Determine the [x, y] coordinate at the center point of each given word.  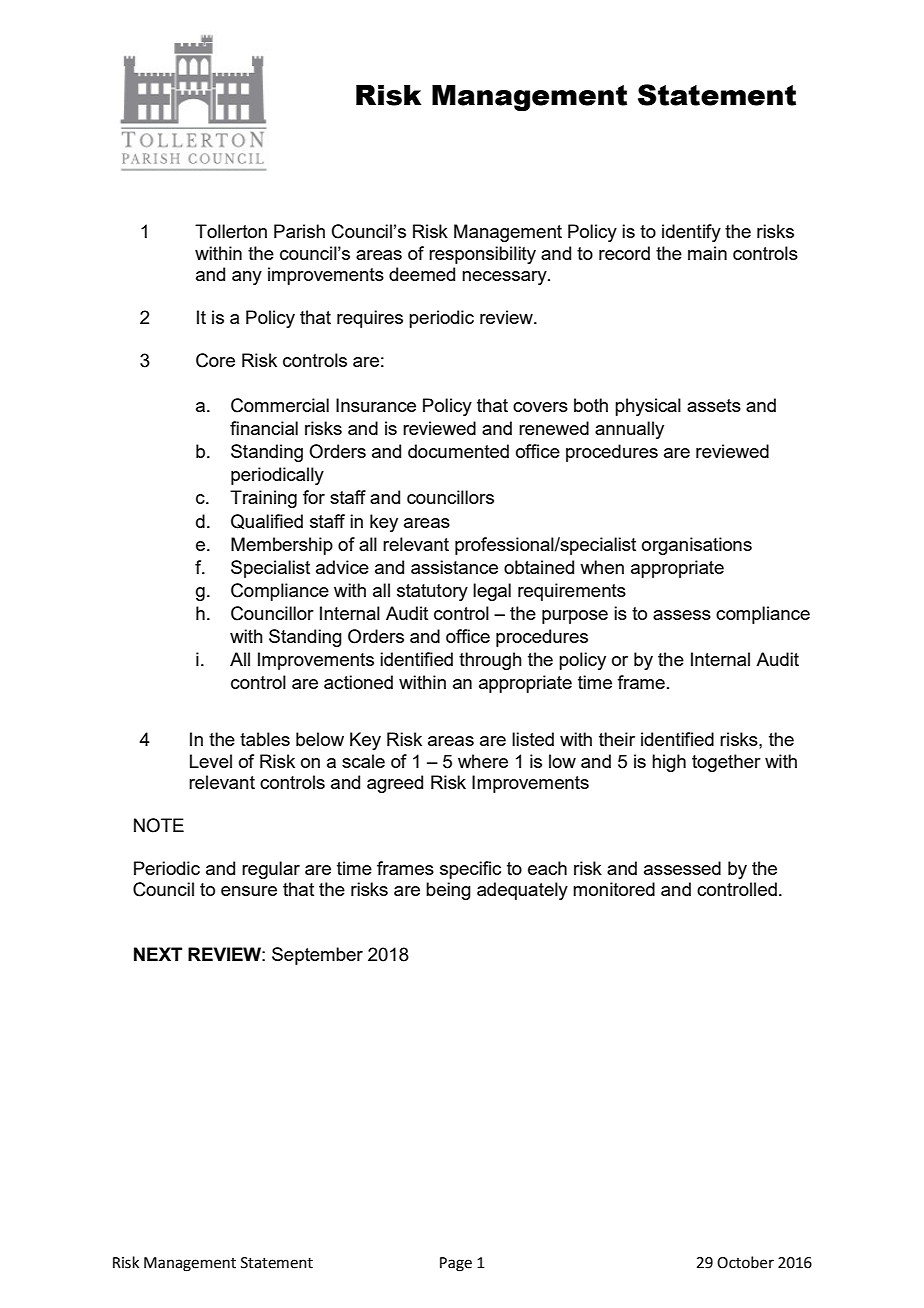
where [483, 761]
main [707, 253]
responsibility [482, 255]
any [247, 278]
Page [456, 1264]
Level [211, 761]
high [669, 763]
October [745, 1262]
